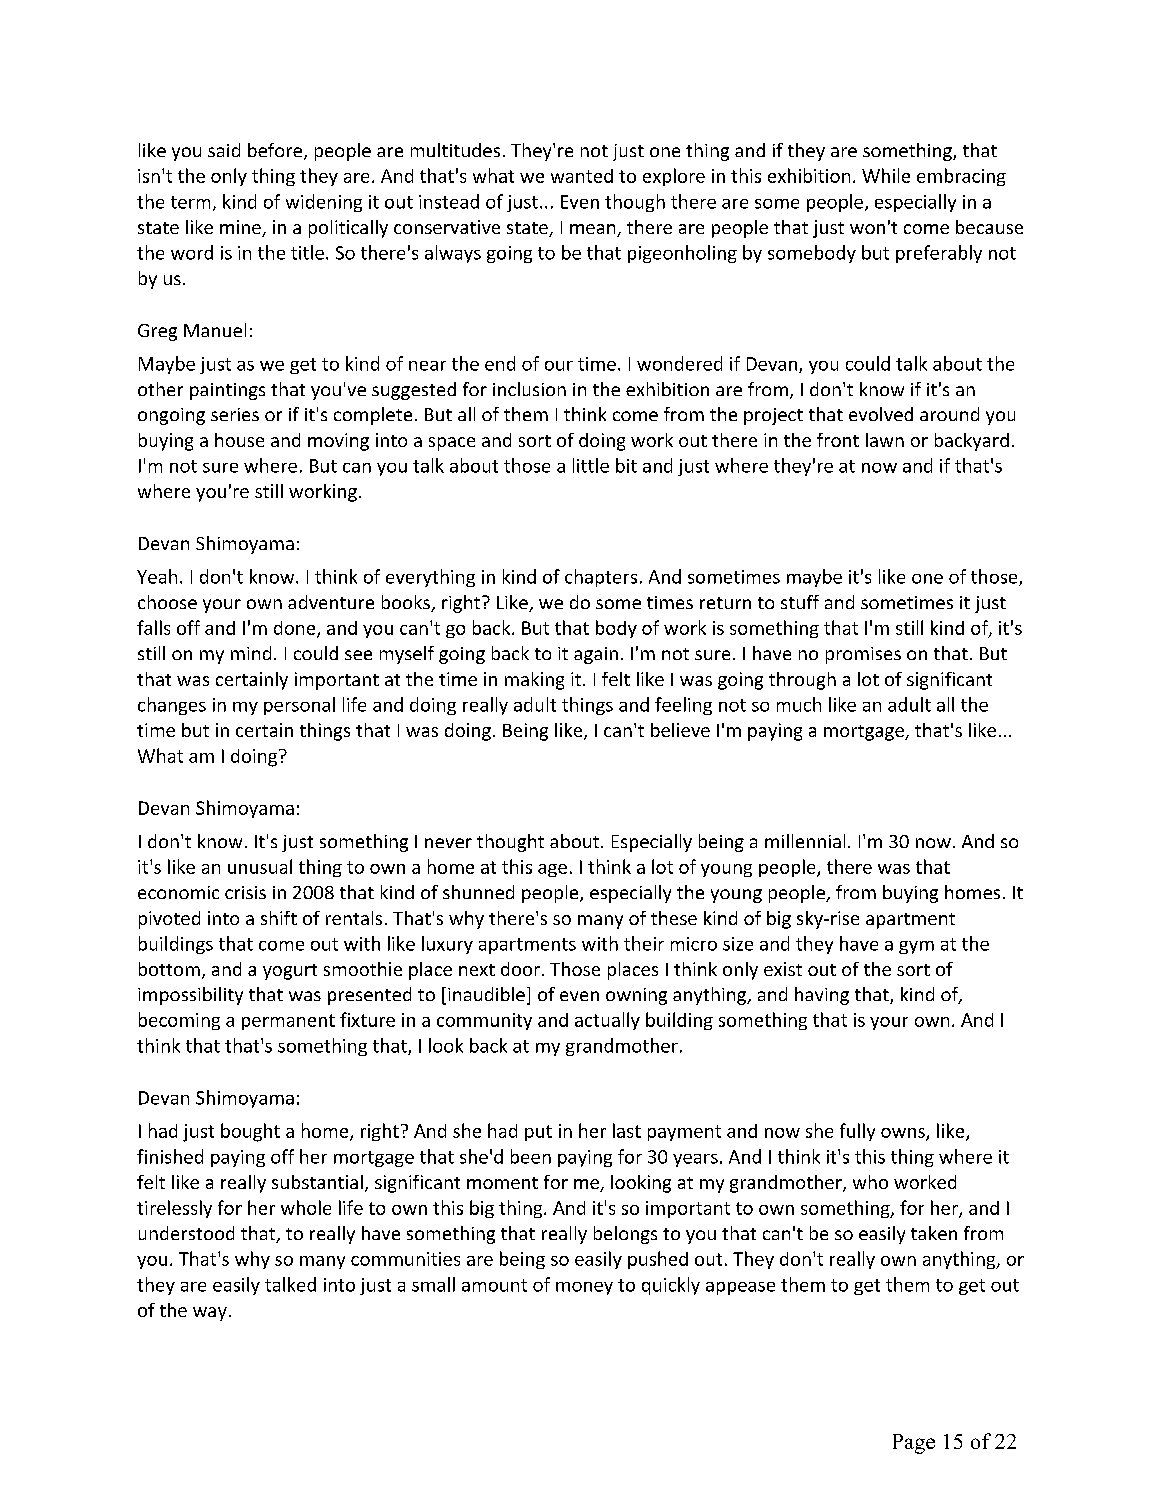 This screenshot has height=1508, width=1165. Describe the element at coordinates (591, 465) in the screenshot. I see `little` at that location.
